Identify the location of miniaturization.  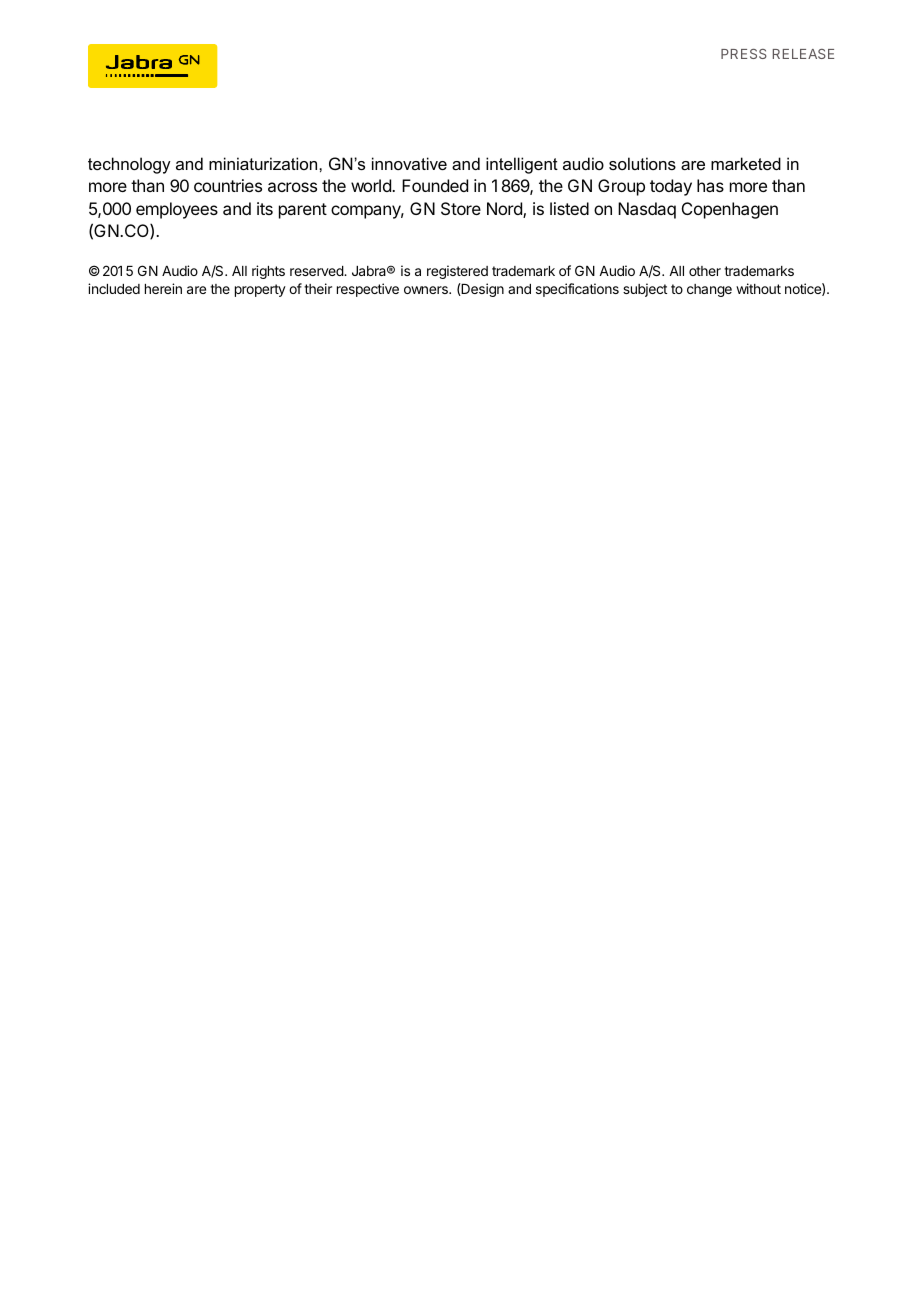
(264, 163).
